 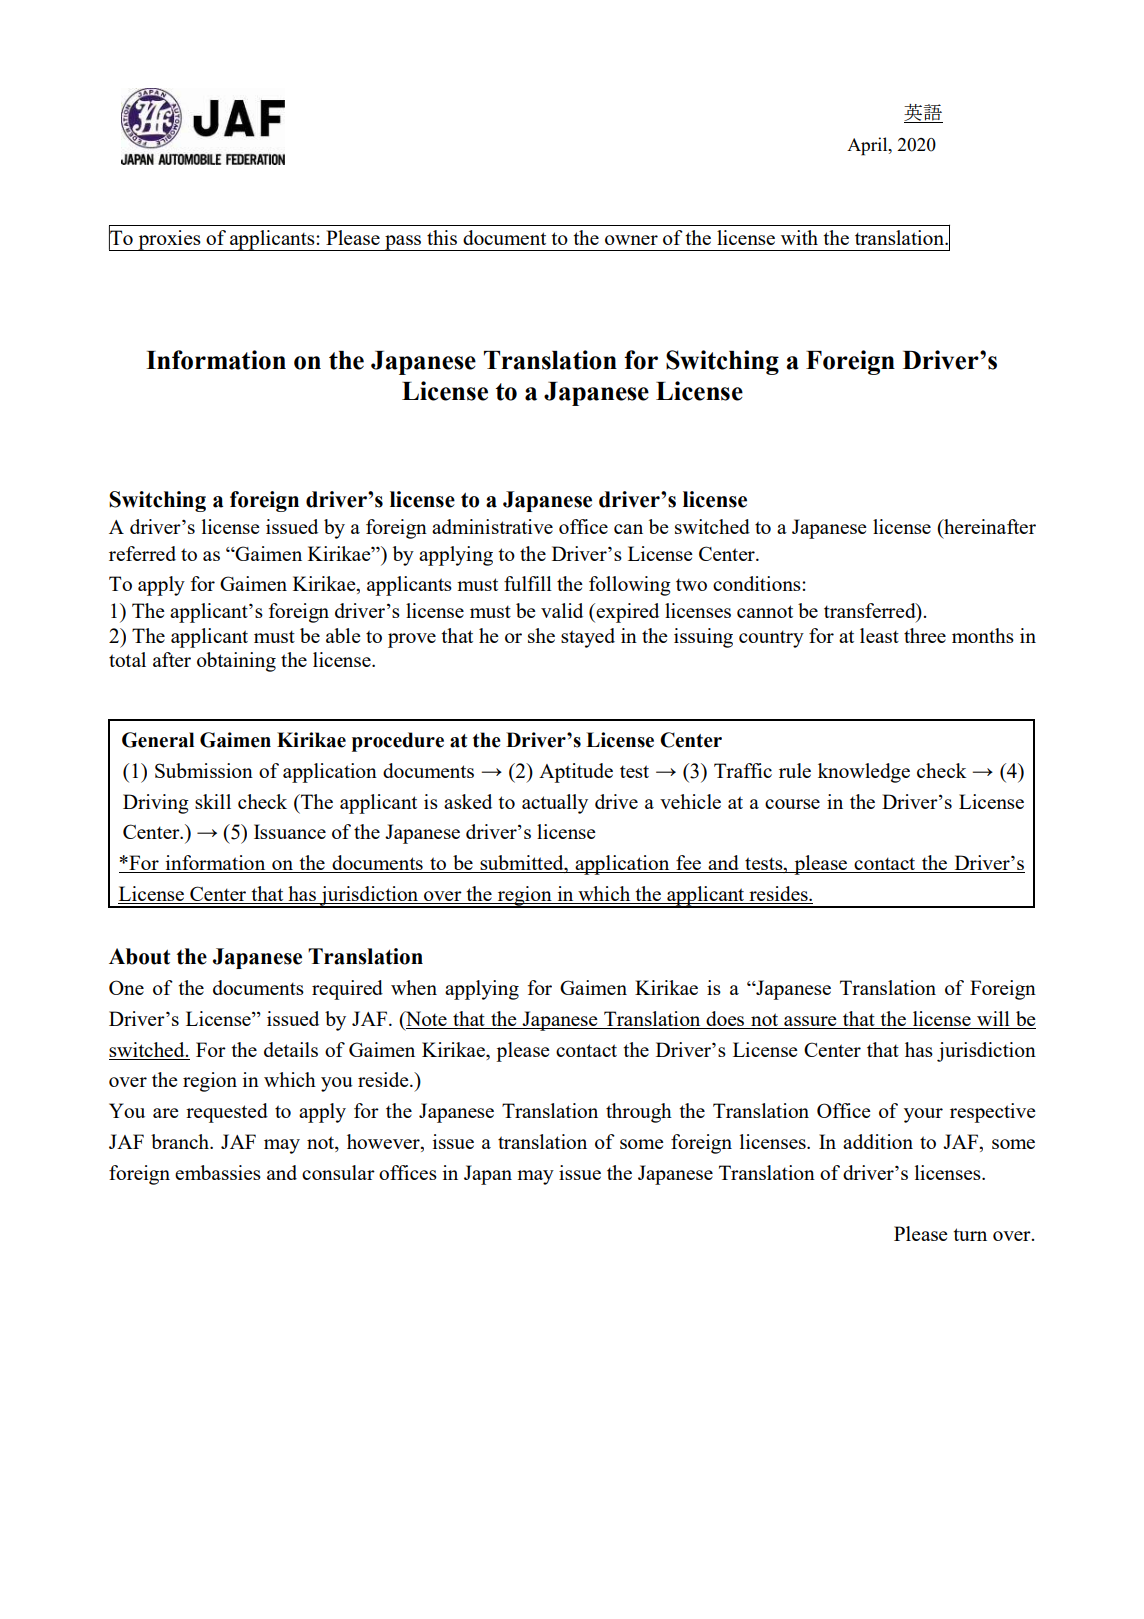 What do you see at coordinates (425, 1018) in the image?
I see `Note` at bounding box center [425, 1018].
